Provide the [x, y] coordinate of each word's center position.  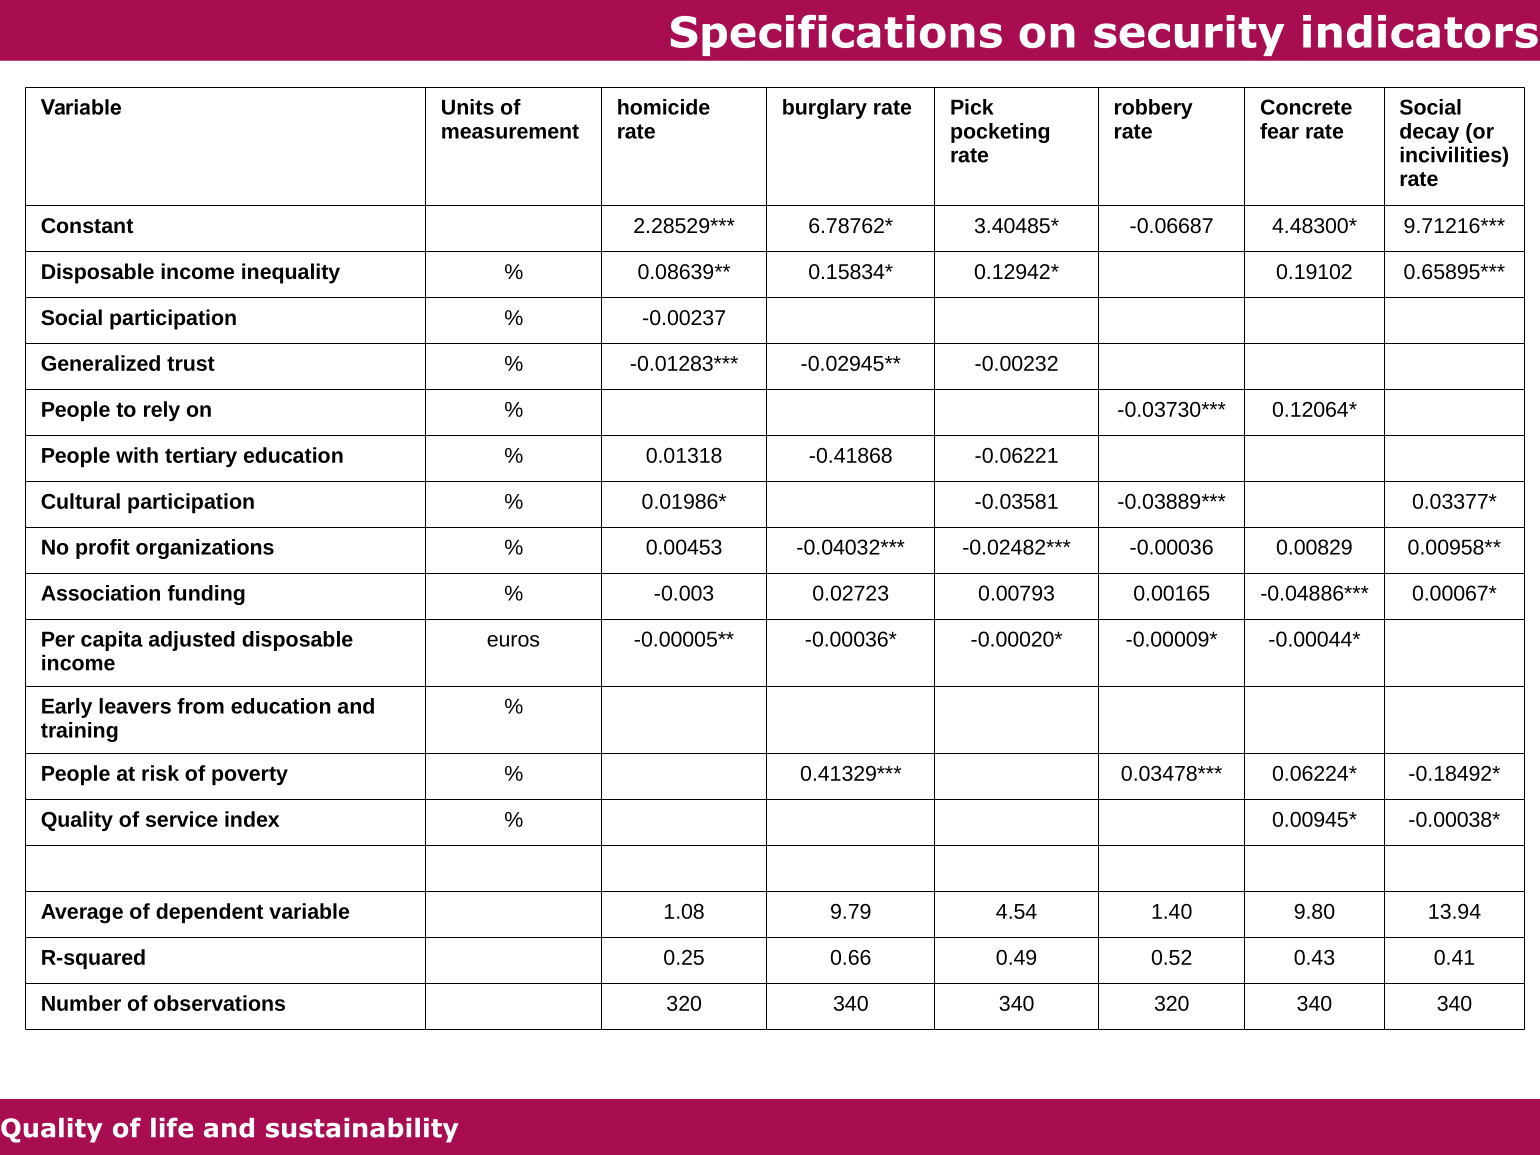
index [252, 819]
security [1189, 35]
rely [162, 411]
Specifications [836, 35]
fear [1279, 131]
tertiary [201, 457]
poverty [250, 775]
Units [468, 107]
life [172, 1127]
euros [513, 641]
